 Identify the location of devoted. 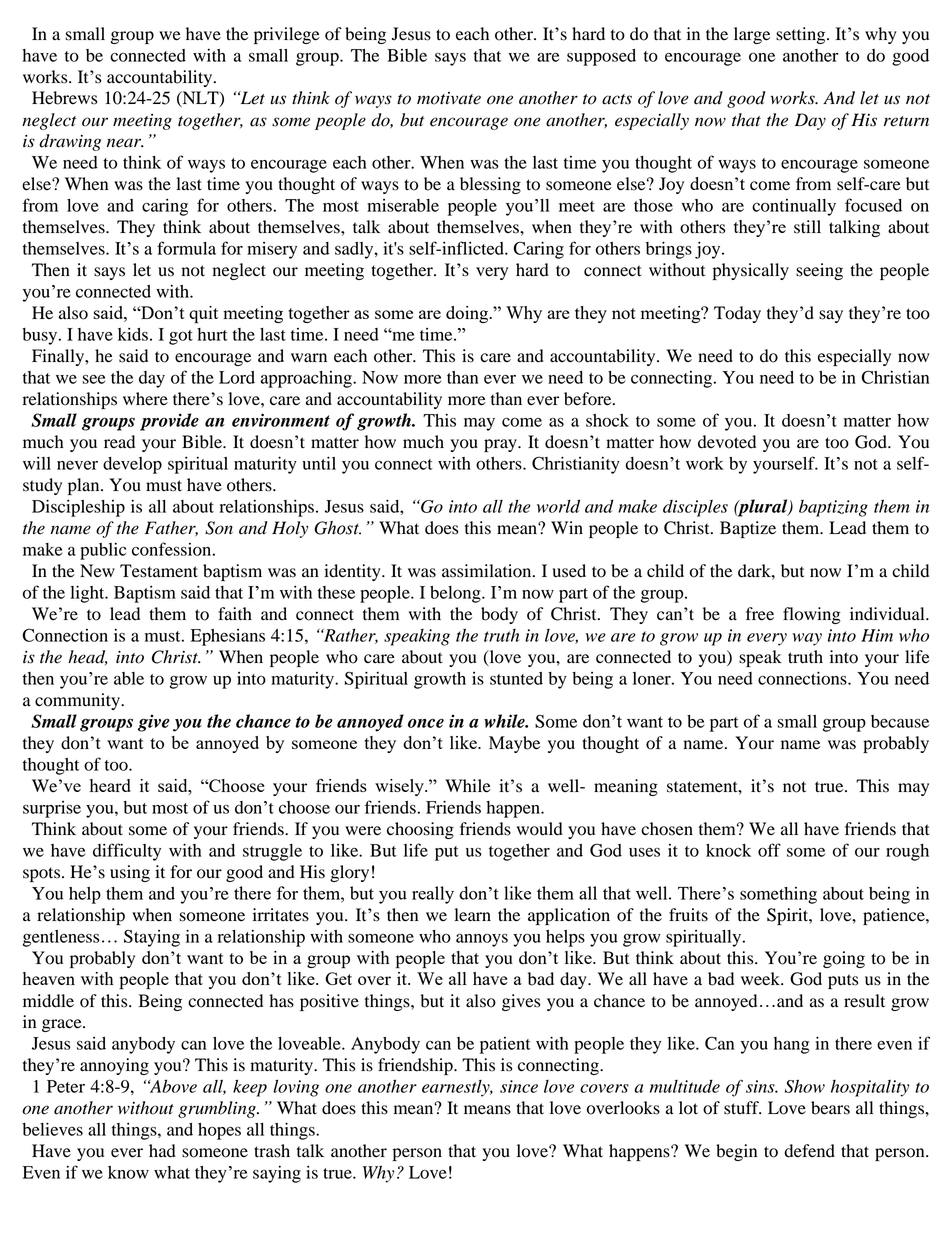
(727, 442).
